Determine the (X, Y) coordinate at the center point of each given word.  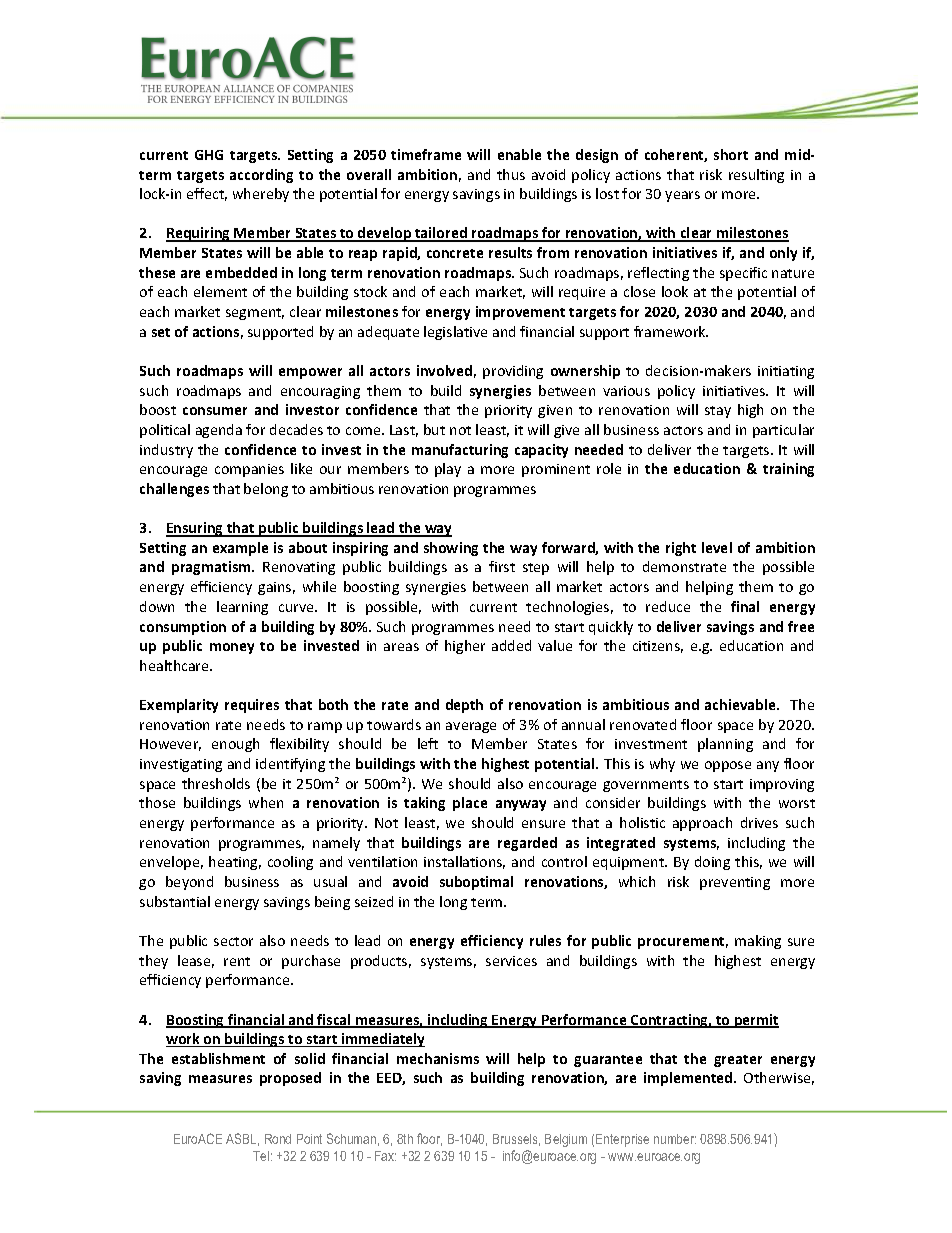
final (745, 606)
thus (511, 174)
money (232, 648)
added (511, 645)
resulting (756, 176)
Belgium (566, 1140)
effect (207, 194)
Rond (278, 1139)
